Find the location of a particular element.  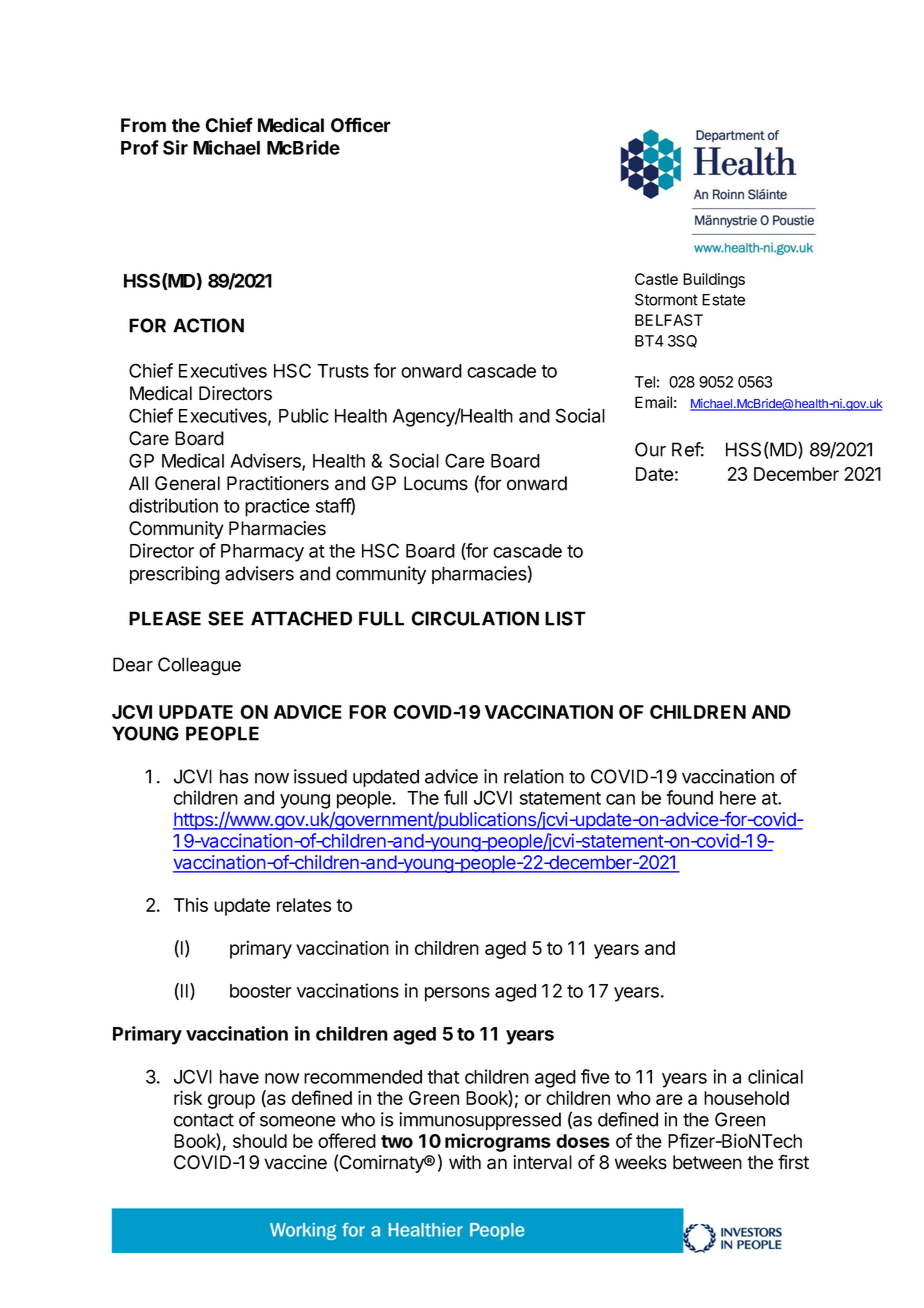

Tel is located at coordinates (645, 382).
